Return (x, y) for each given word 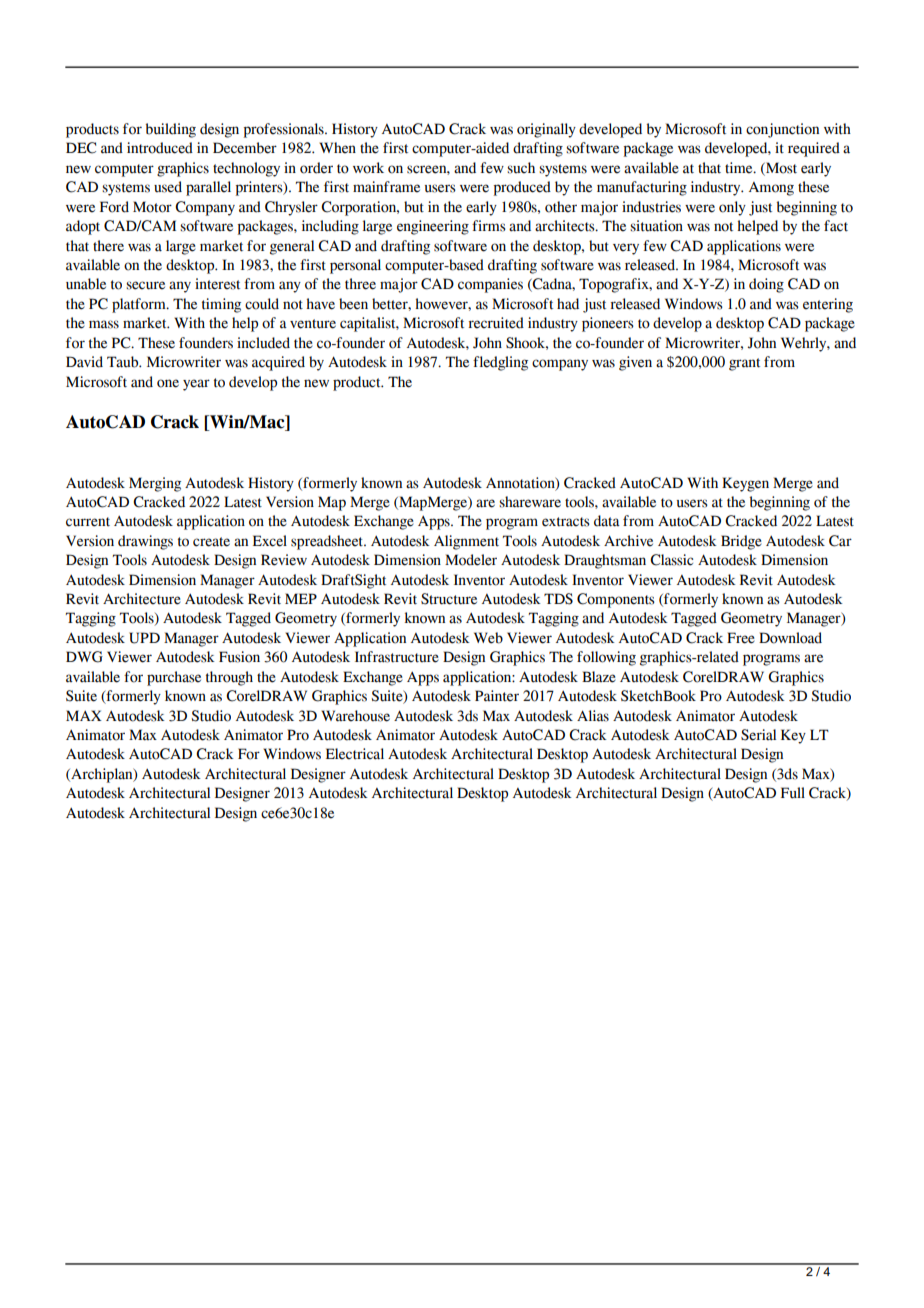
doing (766, 285)
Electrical (355, 754)
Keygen (745, 484)
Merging (155, 484)
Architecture (142, 599)
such (521, 168)
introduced (160, 148)
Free (741, 638)
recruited (496, 323)
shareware (530, 502)
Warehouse (355, 716)
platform (140, 305)
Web (488, 638)
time (740, 168)
